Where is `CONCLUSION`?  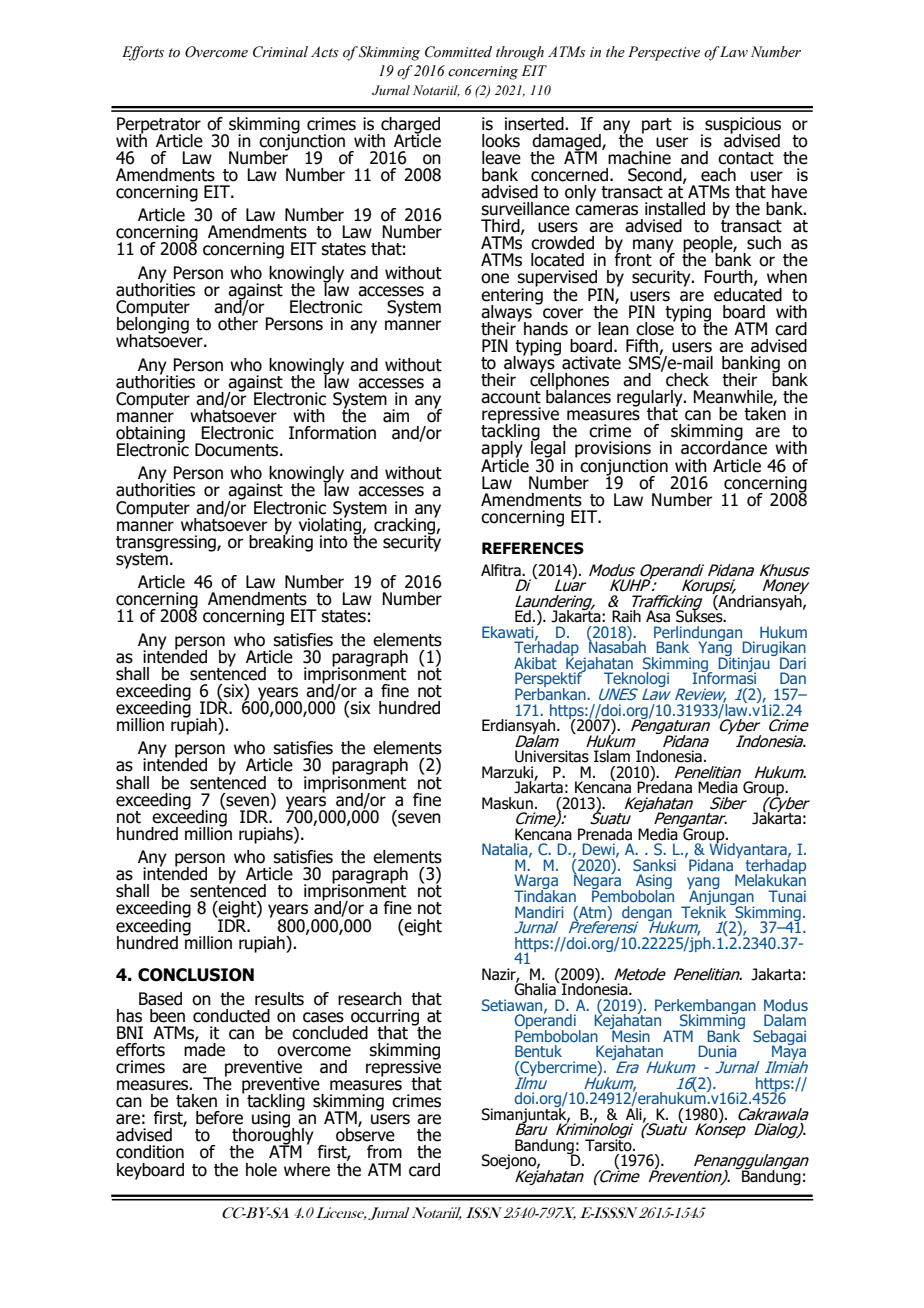 CONCLUSION is located at coordinates (196, 975).
